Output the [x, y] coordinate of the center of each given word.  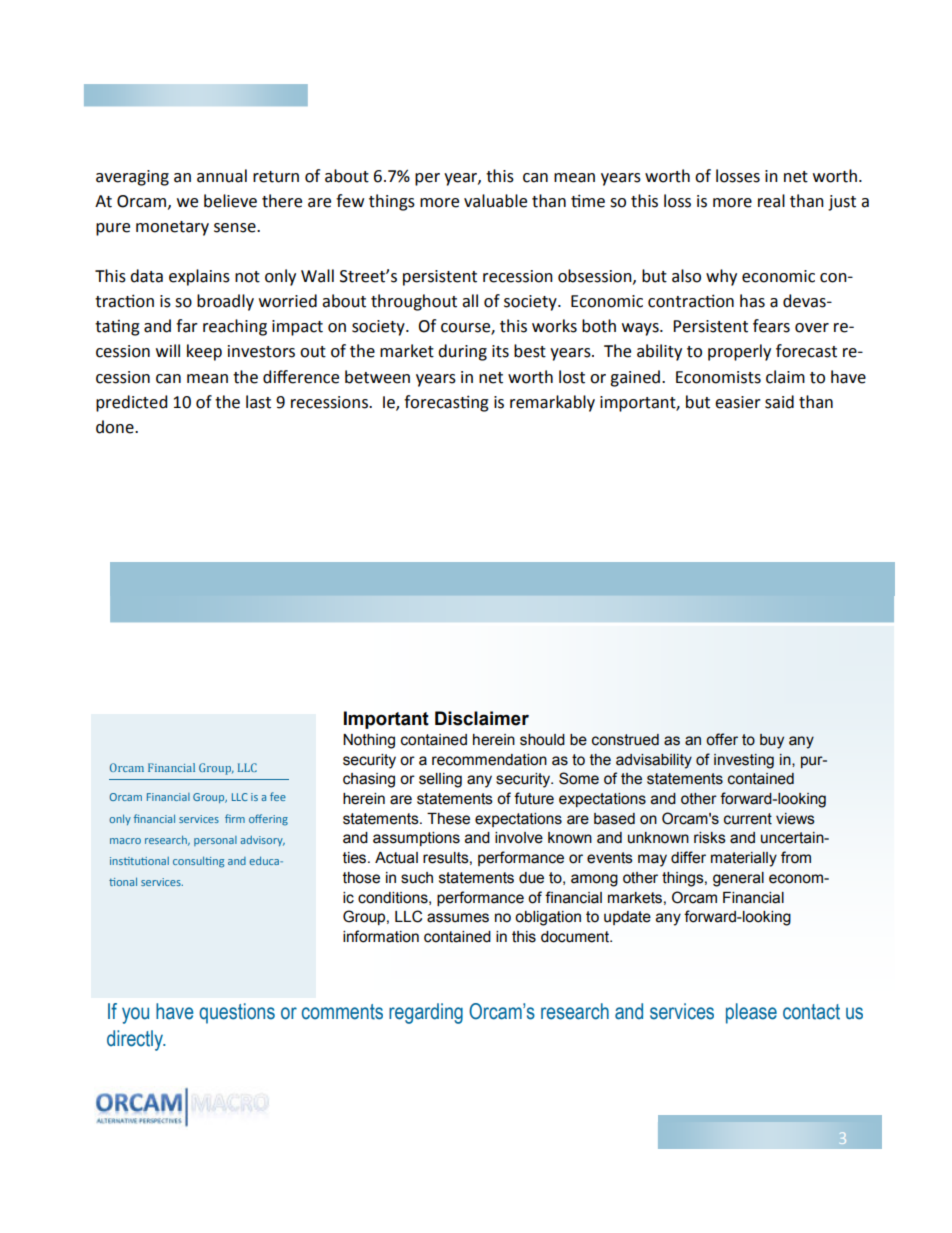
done [116, 427]
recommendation [489, 760]
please [751, 1013]
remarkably [552, 403]
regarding [426, 1013]
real [771, 201]
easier [738, 402]
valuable [495, 201]
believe [230, 201]
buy [772, 741]
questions [237, 1013]
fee [278, 796]
